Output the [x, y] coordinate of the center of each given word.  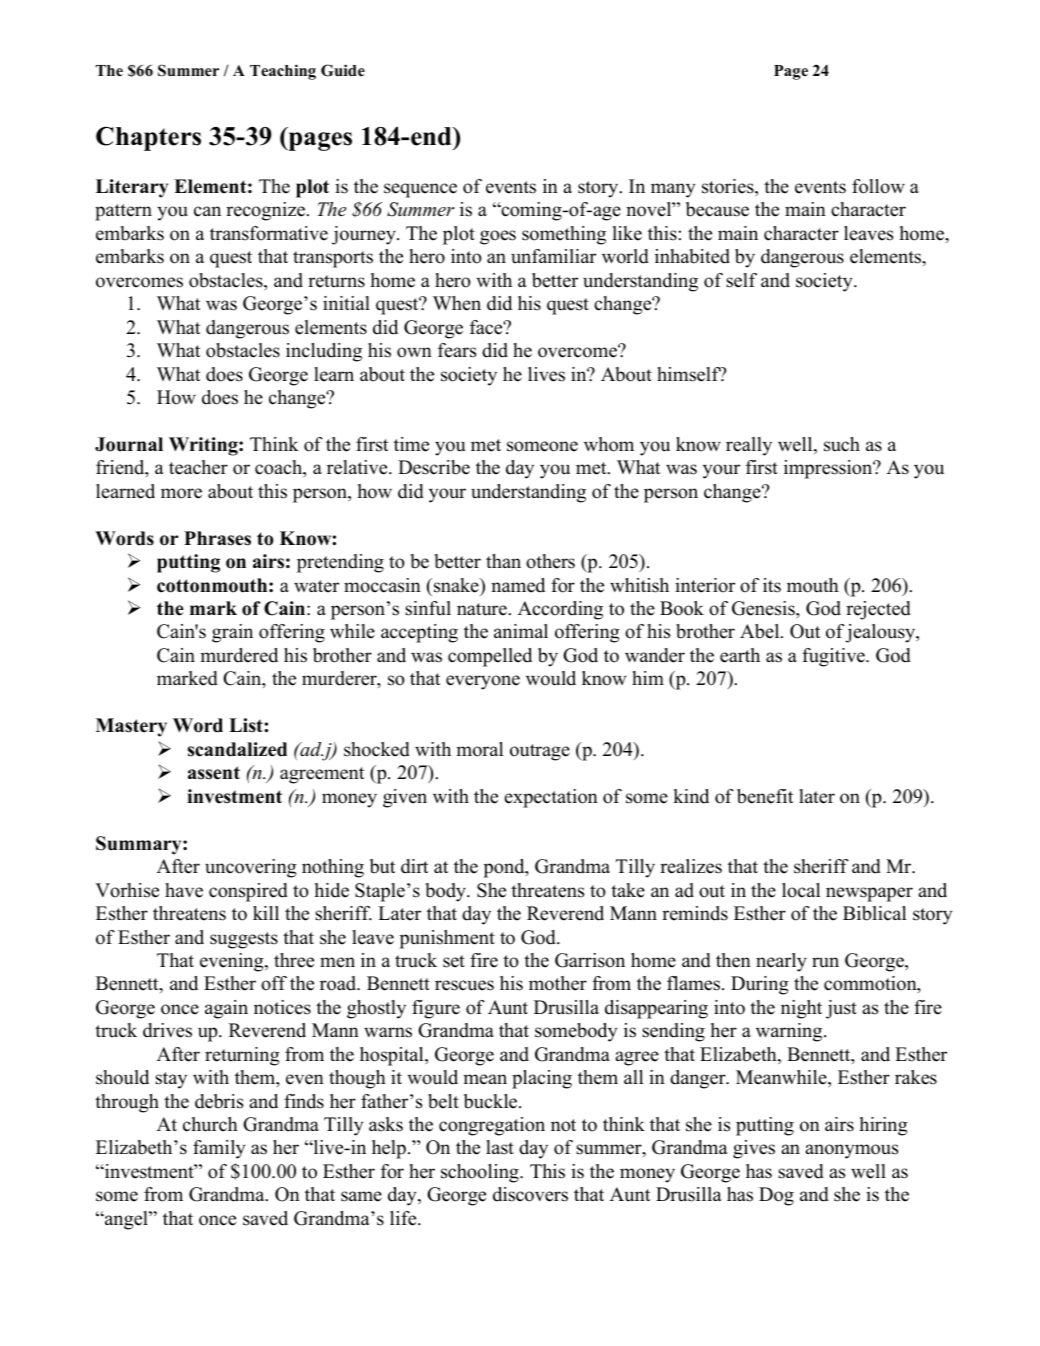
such [842, 444]
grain [232, 633]
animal [521, 631]
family [219, 1149]
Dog [776, 1196]
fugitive [834, 657]
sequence [420, 190]
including [324, 352]
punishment [447, 939]
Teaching [283, 72]
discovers [530, 1194]
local [801, 890]
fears [457, 350]
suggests [244, 940]
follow [878, 186]
